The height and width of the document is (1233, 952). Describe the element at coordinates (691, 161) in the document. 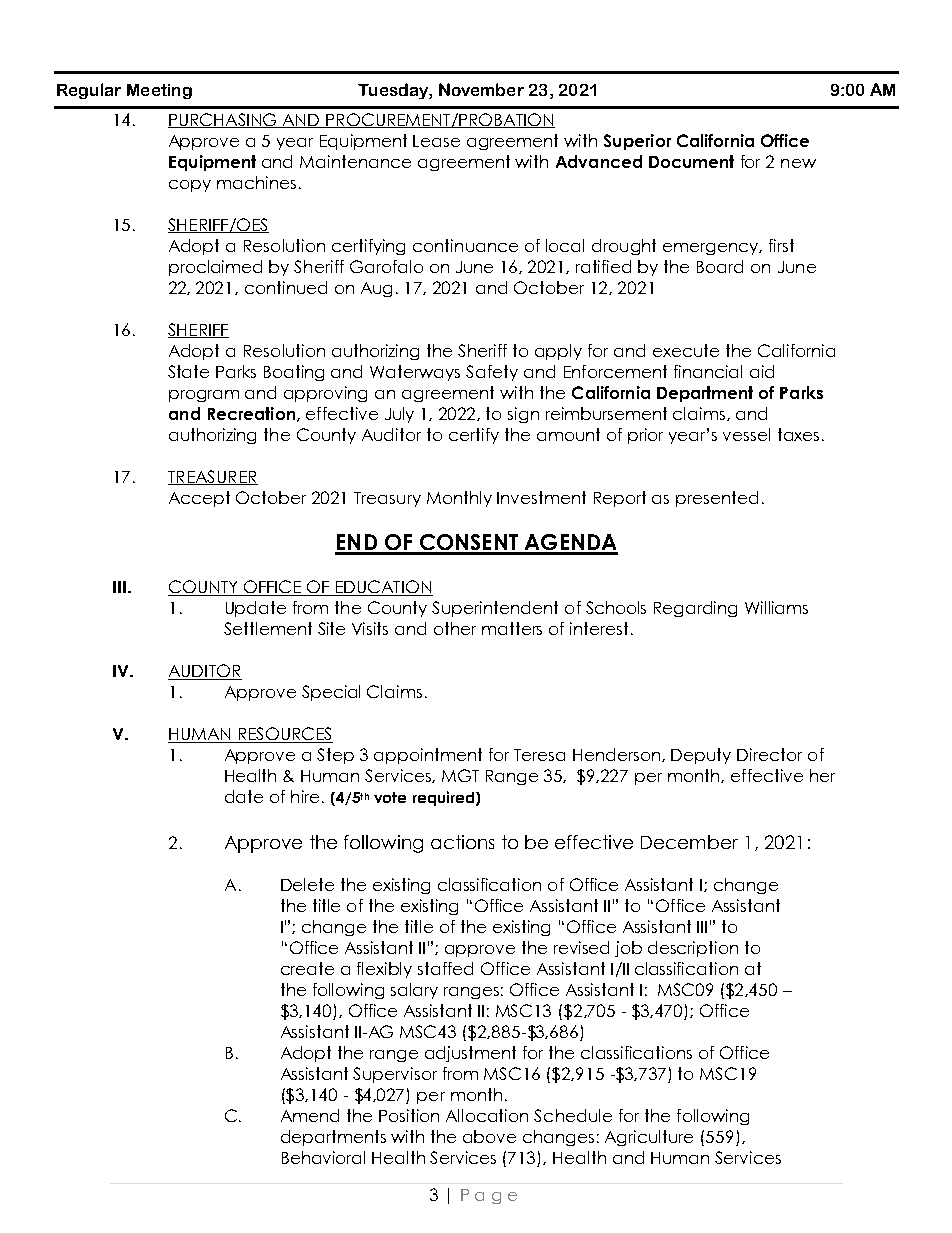

I see `Document` at that location.
